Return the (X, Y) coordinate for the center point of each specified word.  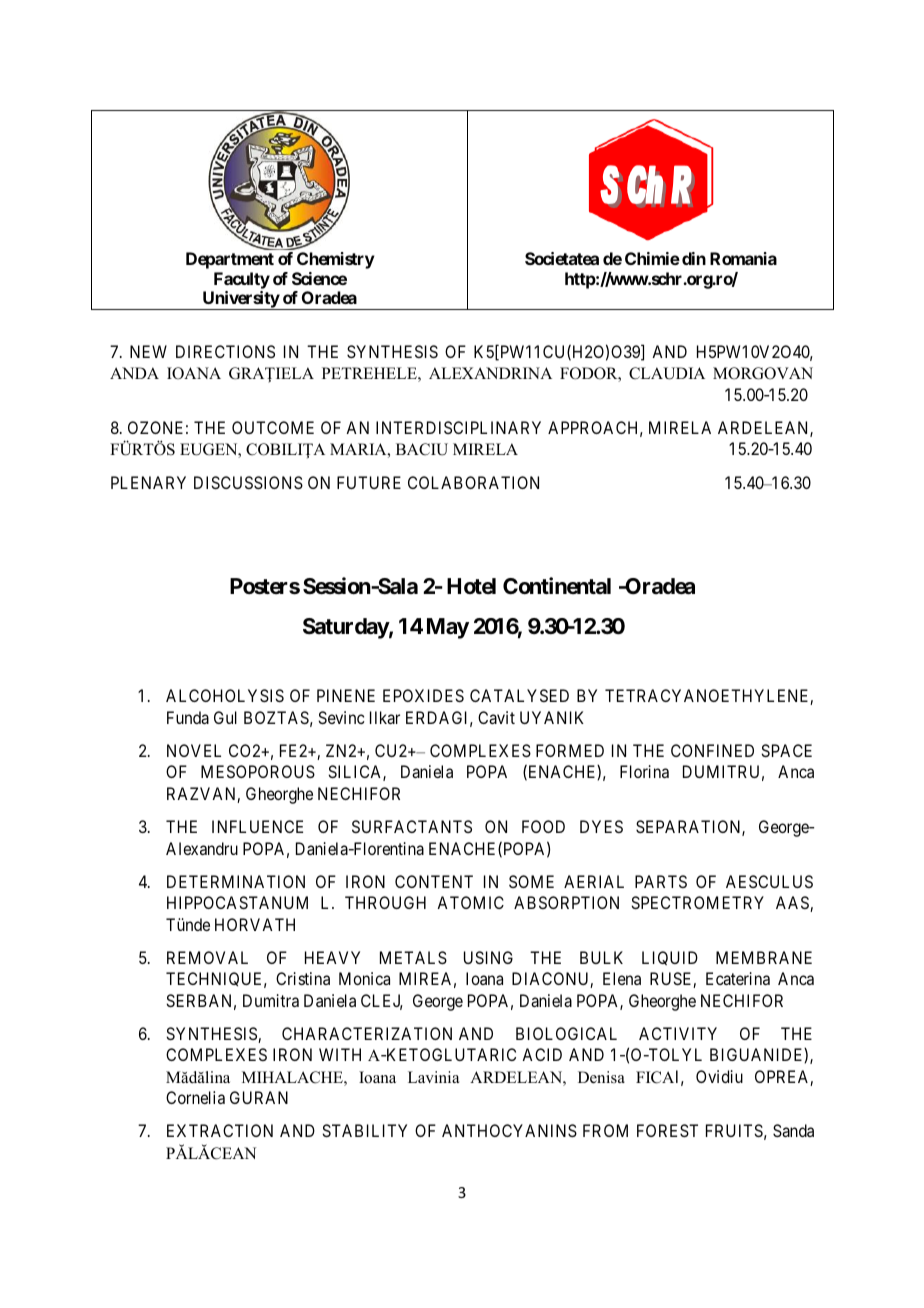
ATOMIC (470, 902)
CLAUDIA (667, 373)
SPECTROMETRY (697, 902)
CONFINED (712, 750)
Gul (225, 717)
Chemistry (336, 260)
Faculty (242, 280)
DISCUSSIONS (248, 482)
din (694, 258)
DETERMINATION (236, 881)
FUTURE (369, 482)
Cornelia (195, 1097)
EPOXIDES (423, 695)
